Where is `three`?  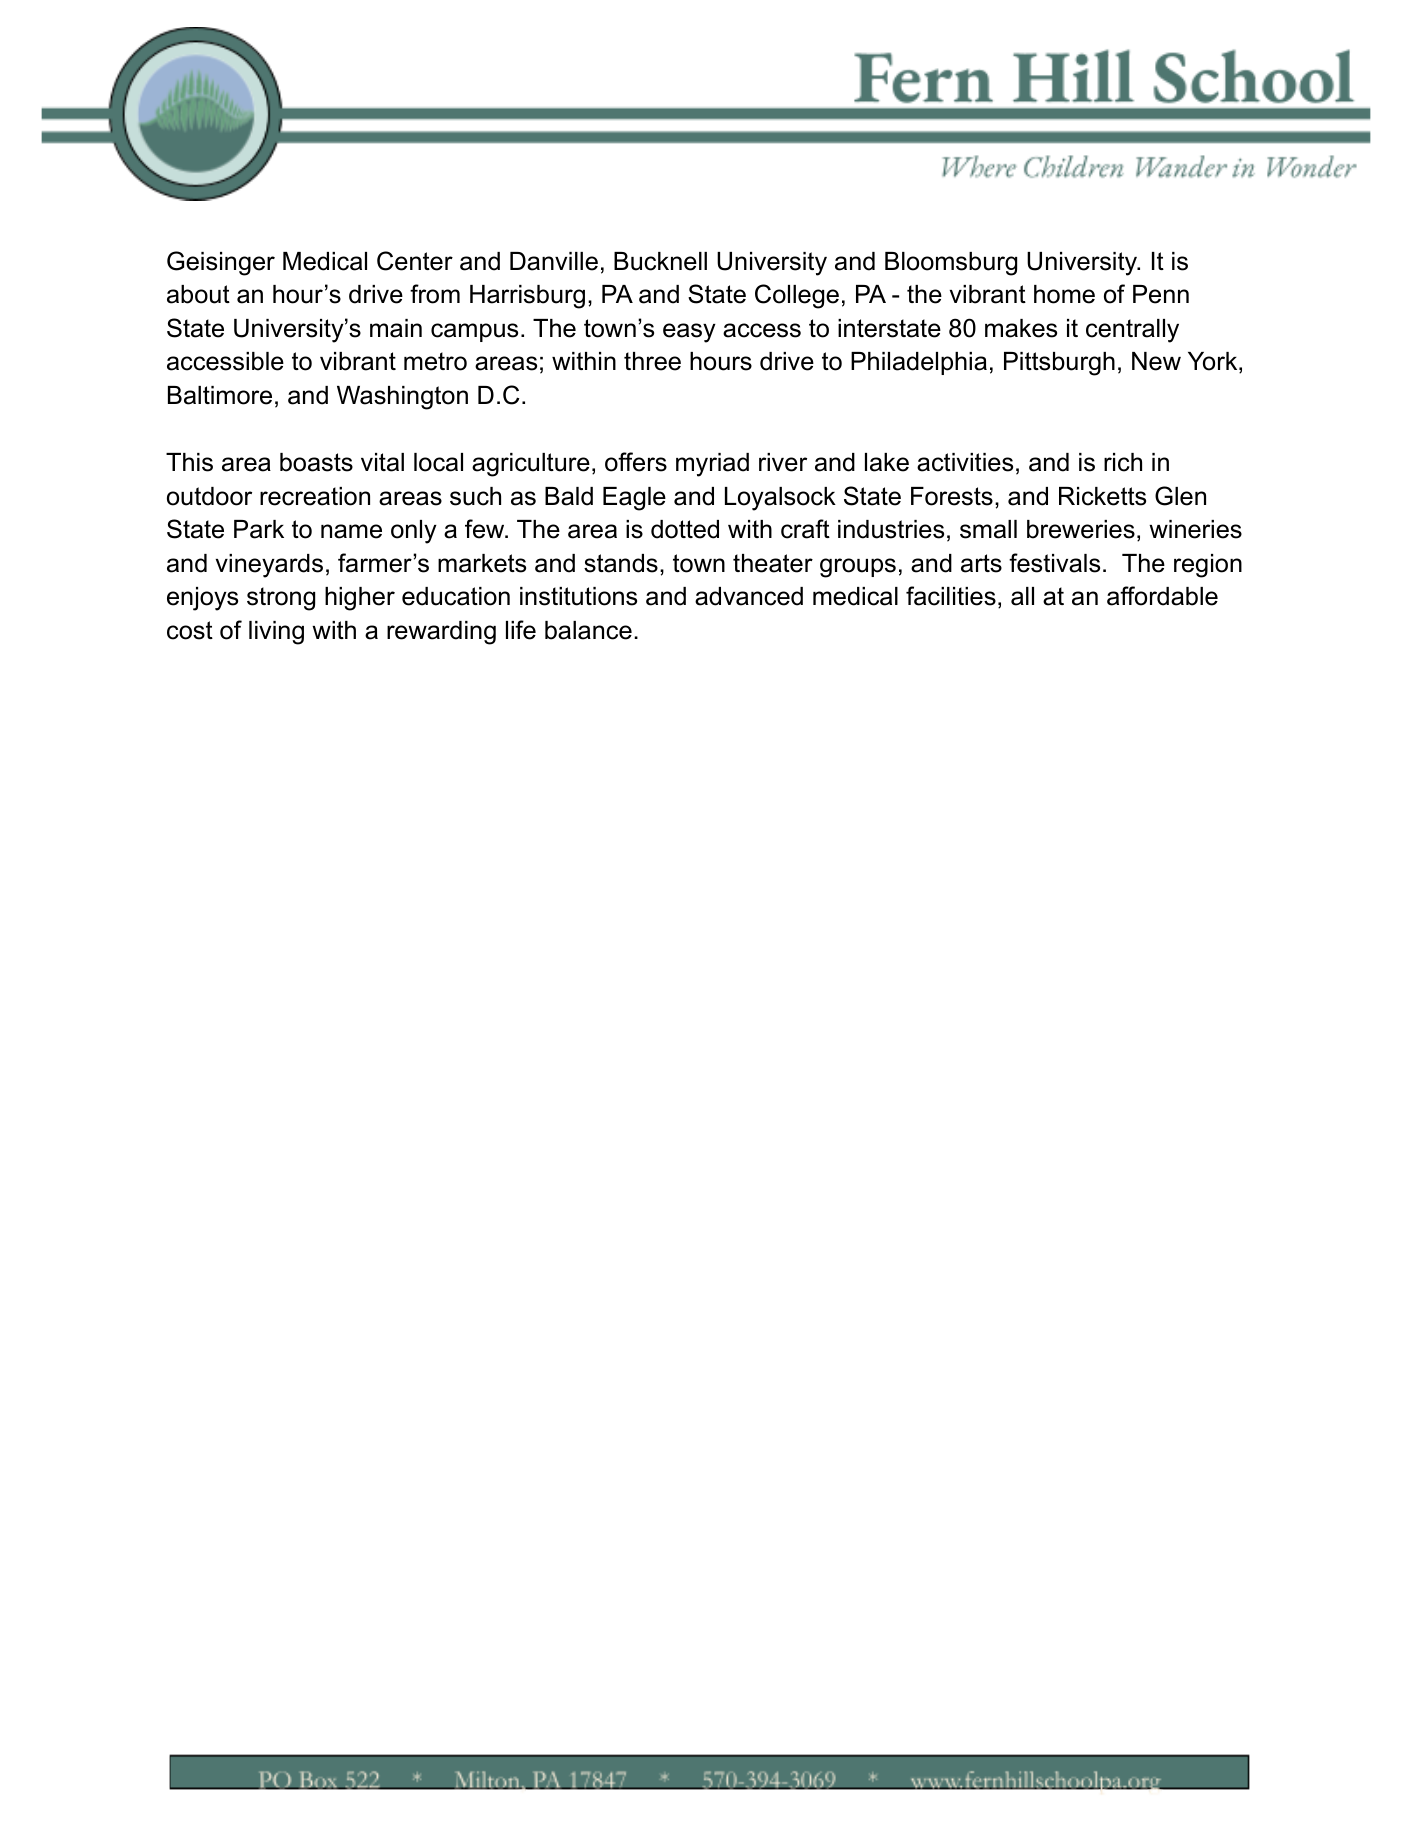
three is located at coordinates (652, 361).
